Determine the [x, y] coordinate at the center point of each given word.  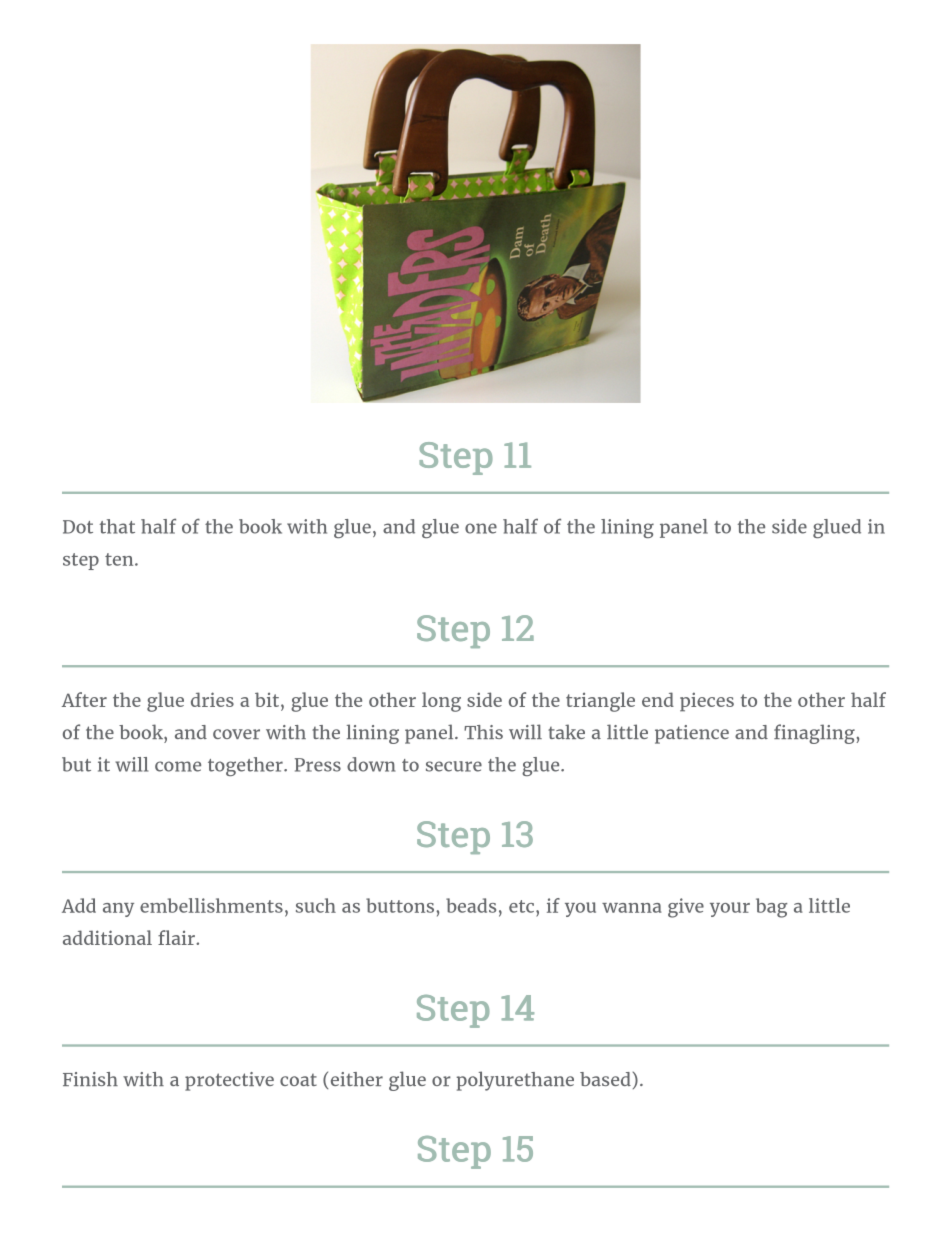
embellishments [211, 905]
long [441, 702]
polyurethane [515, 1081]
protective [229, 1081]
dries [212, 699]
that [117, 526]
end [658, 699]
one [481, 528]
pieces [707, 702]
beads [471, 905]
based [605, 1079]
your [730, 909]
